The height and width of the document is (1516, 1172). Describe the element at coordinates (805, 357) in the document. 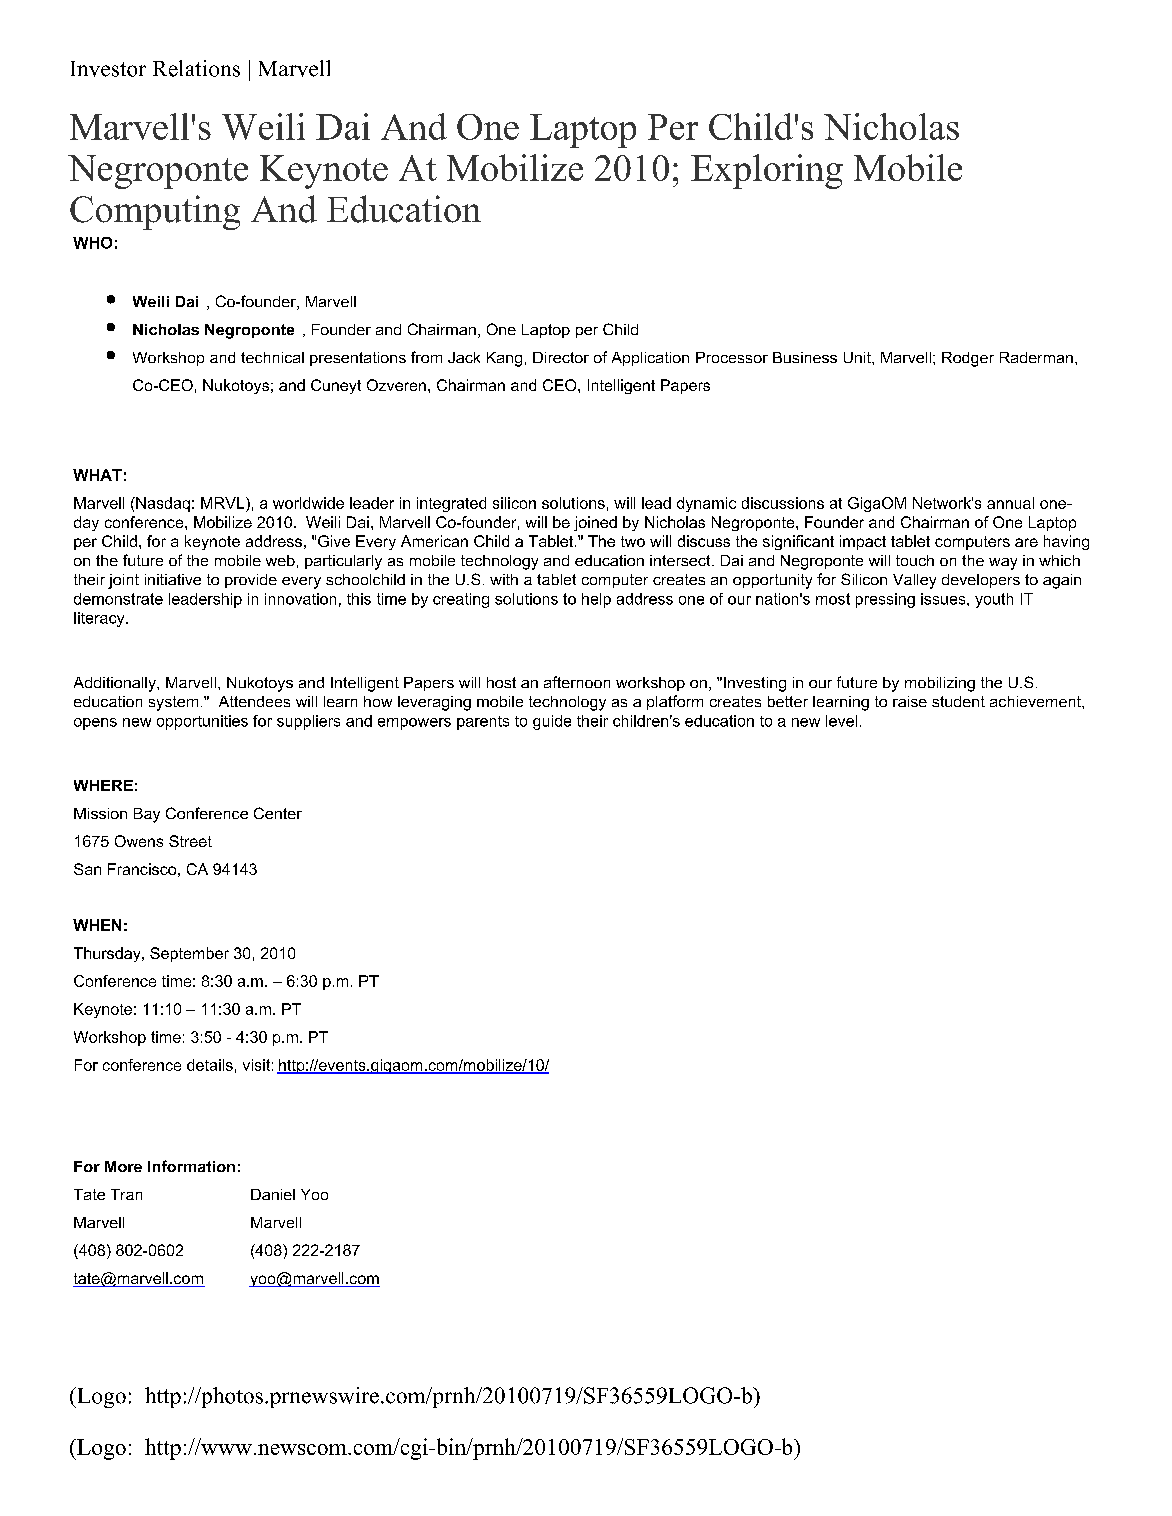

I see `Business` at that location.
